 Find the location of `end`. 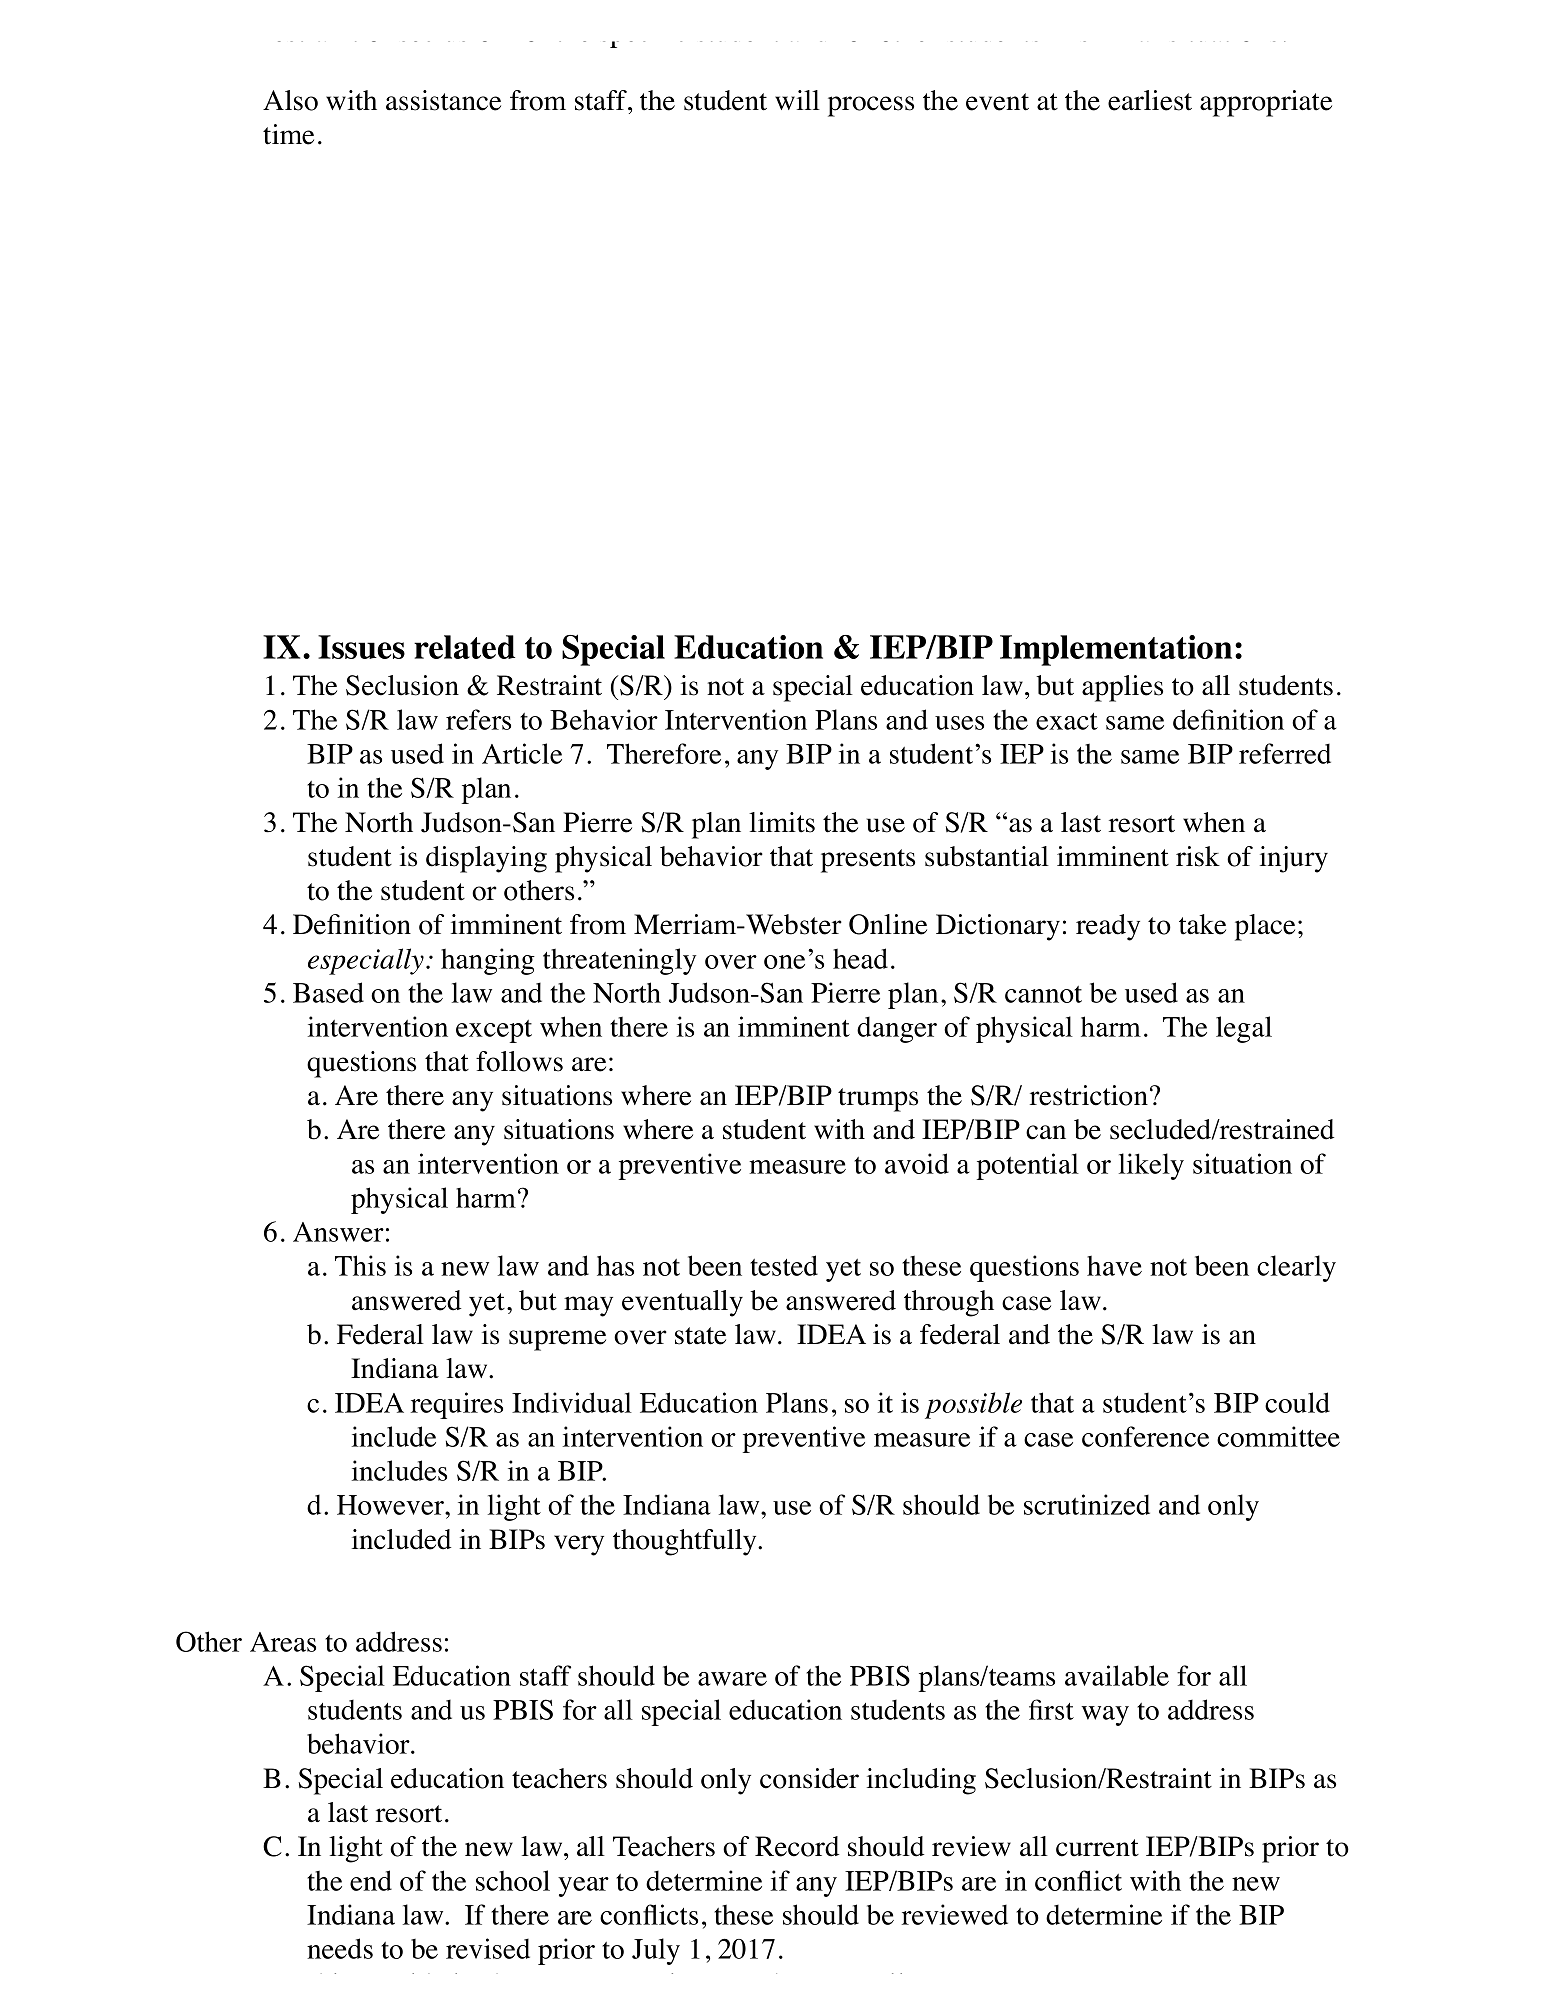

end is located at coordinates (371, 1880).
